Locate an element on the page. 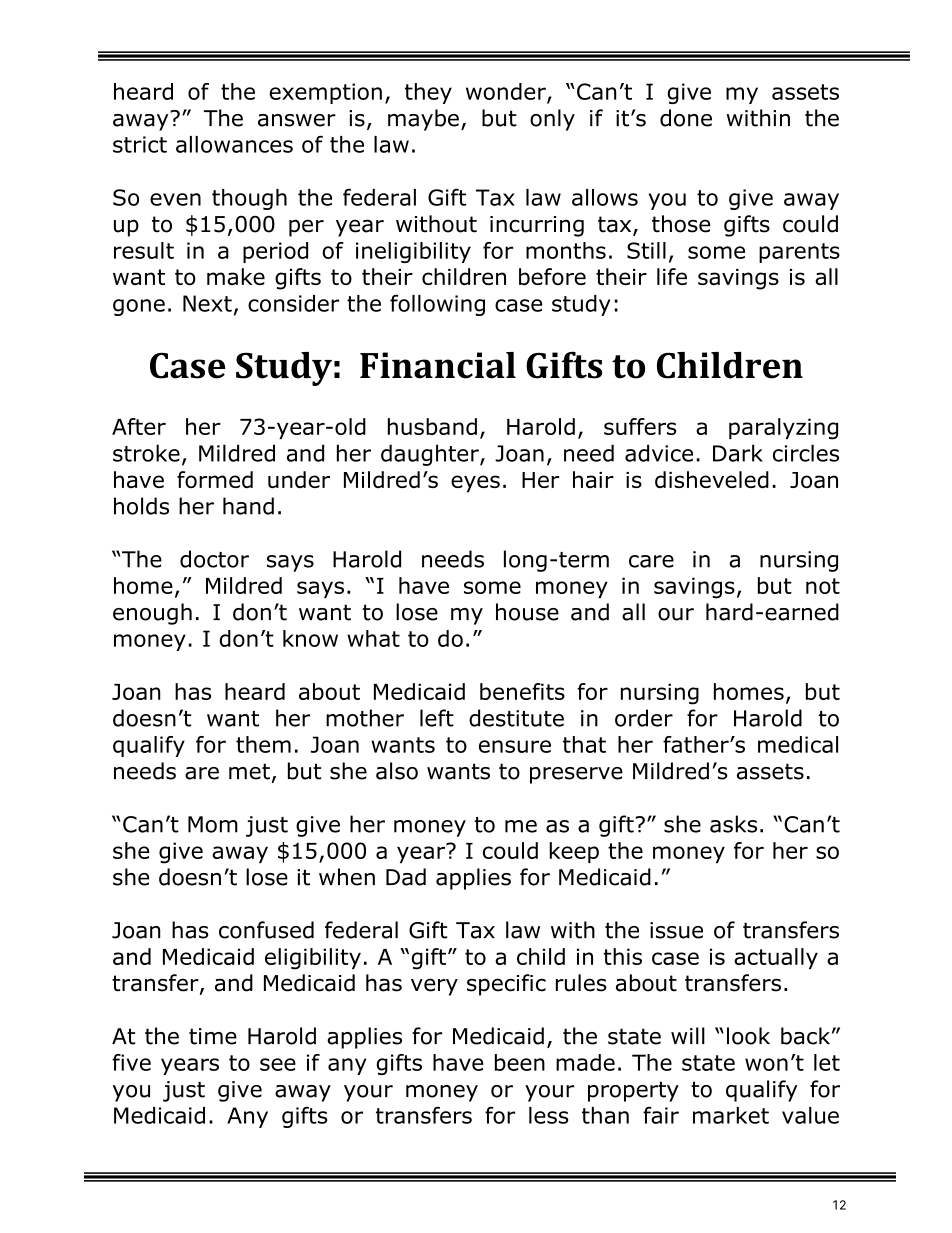 The image size is (952, 1233). time is located at coordinates (213, 1036).
